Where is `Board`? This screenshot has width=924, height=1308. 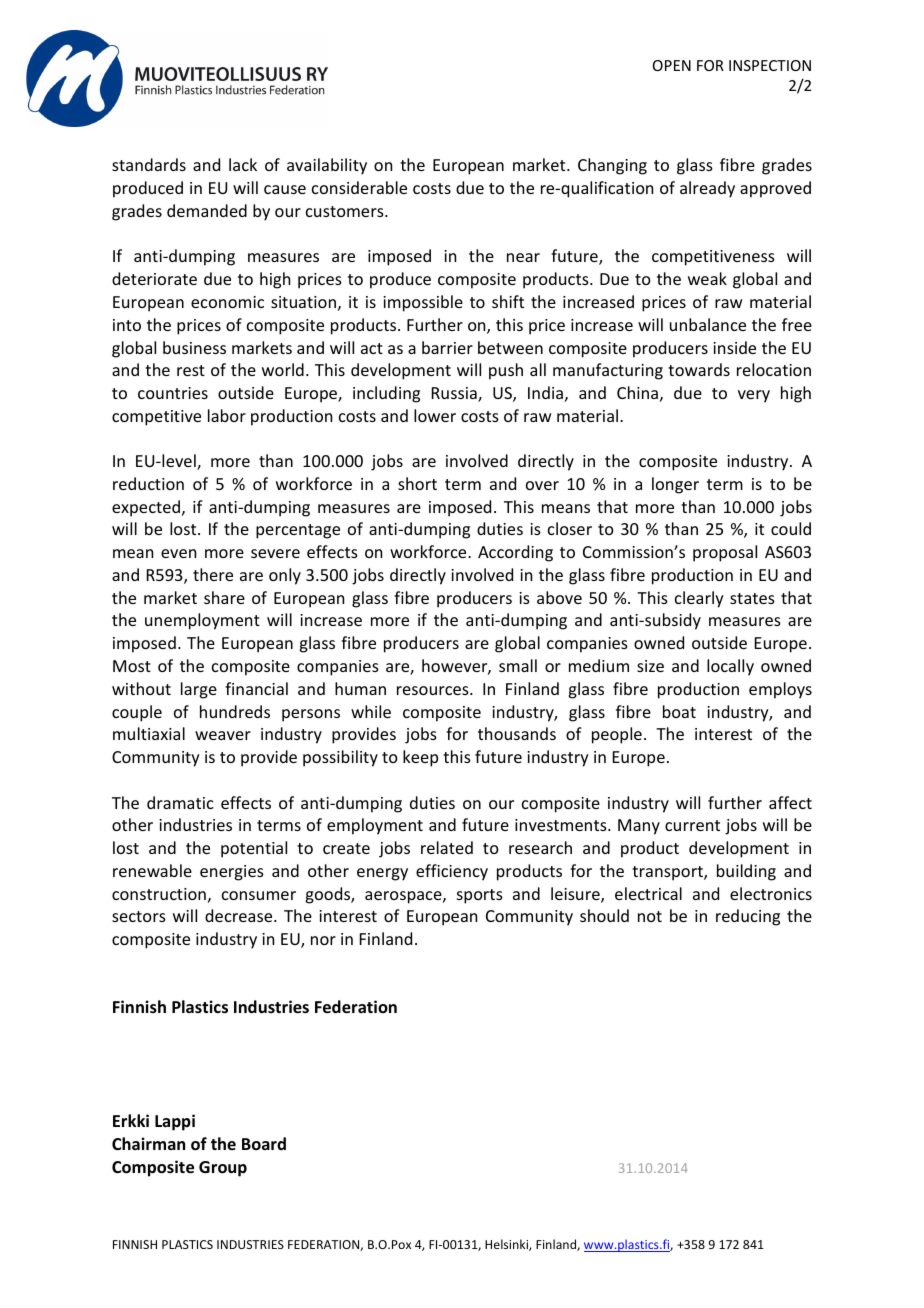 Board is located at coordinates (264, 1143).
